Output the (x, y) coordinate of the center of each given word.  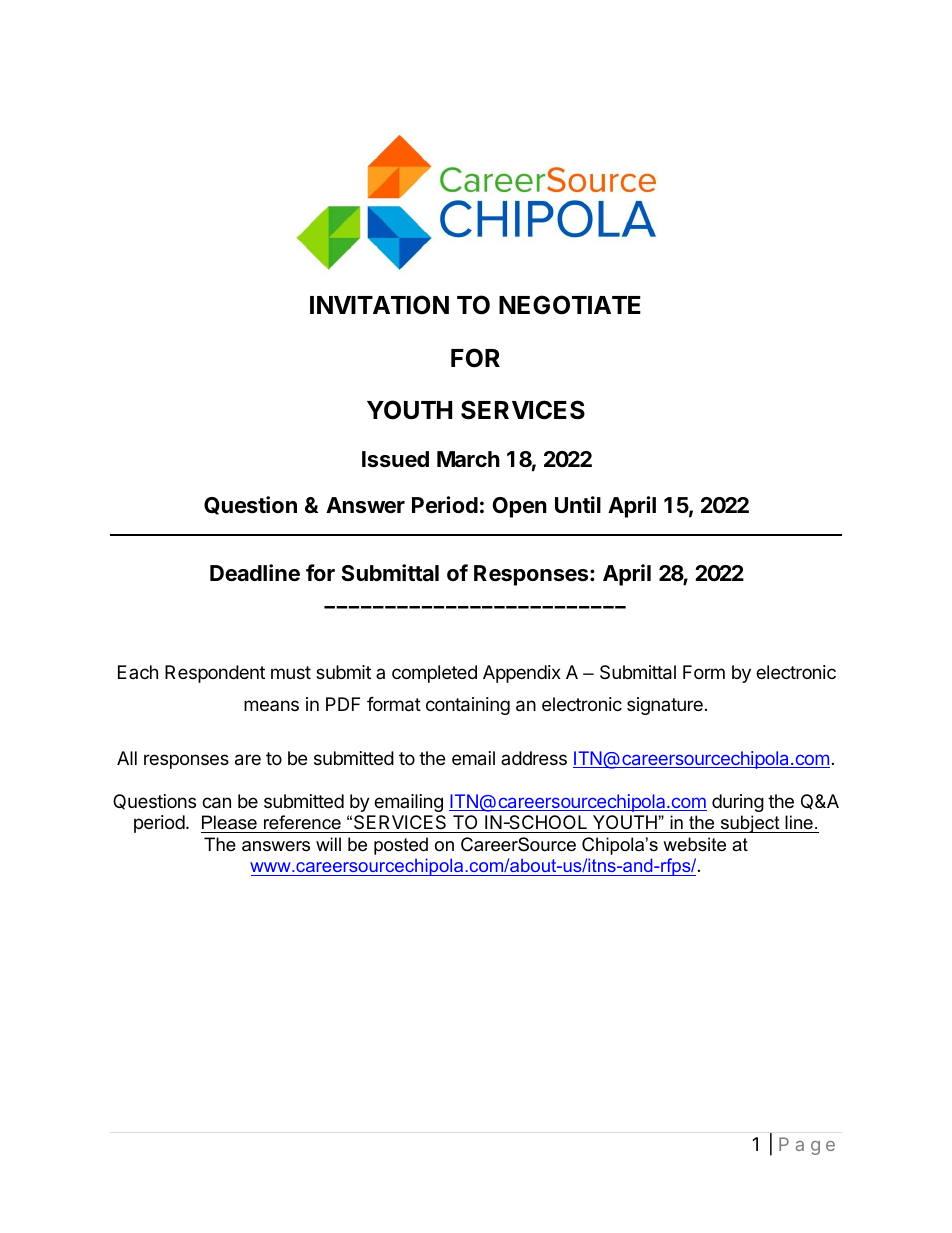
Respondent (215, 674)
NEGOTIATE (570, 305)
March (468, 459)
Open (519, 507)
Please (229, 822)
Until (578, 504)
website (694, 844)
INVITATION (379, 305)
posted (401, 846)
